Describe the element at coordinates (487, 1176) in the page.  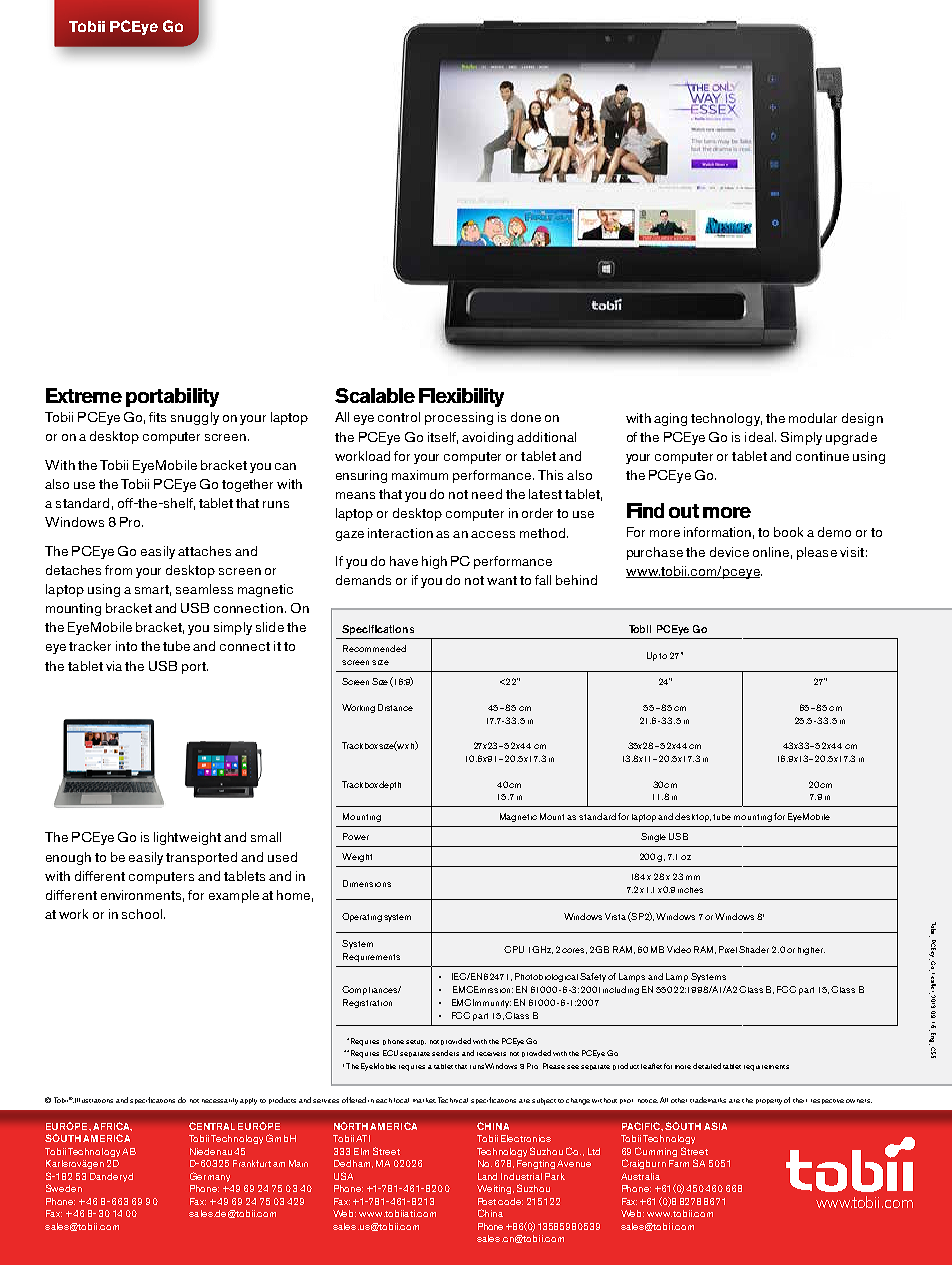
I see `Land` at that location.
